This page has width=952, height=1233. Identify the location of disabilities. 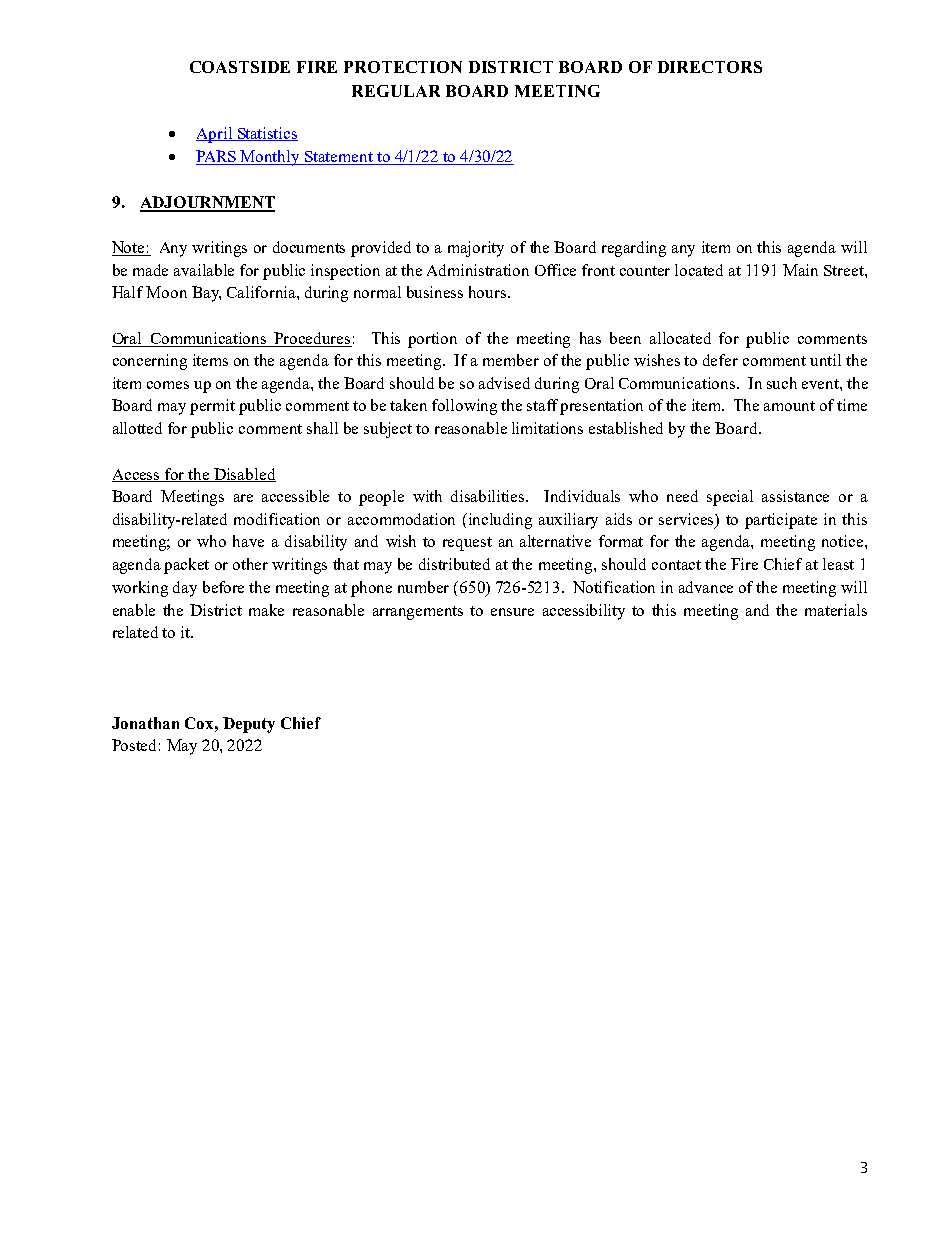
(489, 496).
